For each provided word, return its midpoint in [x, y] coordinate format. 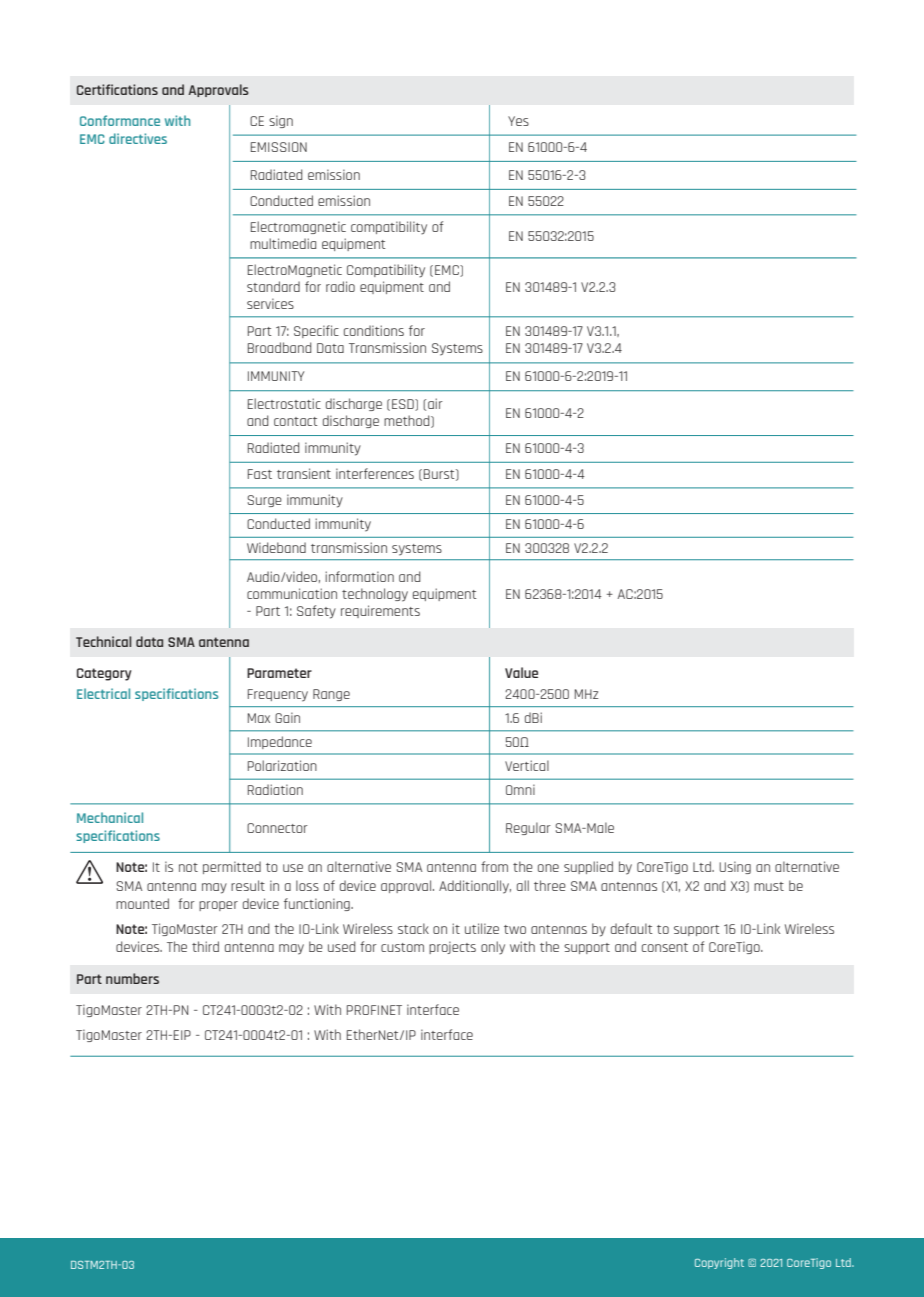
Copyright [719, 1263]
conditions [374, 330]
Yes [518, 121]
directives [138, 138]
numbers [132, 978]
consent [665, 947]
